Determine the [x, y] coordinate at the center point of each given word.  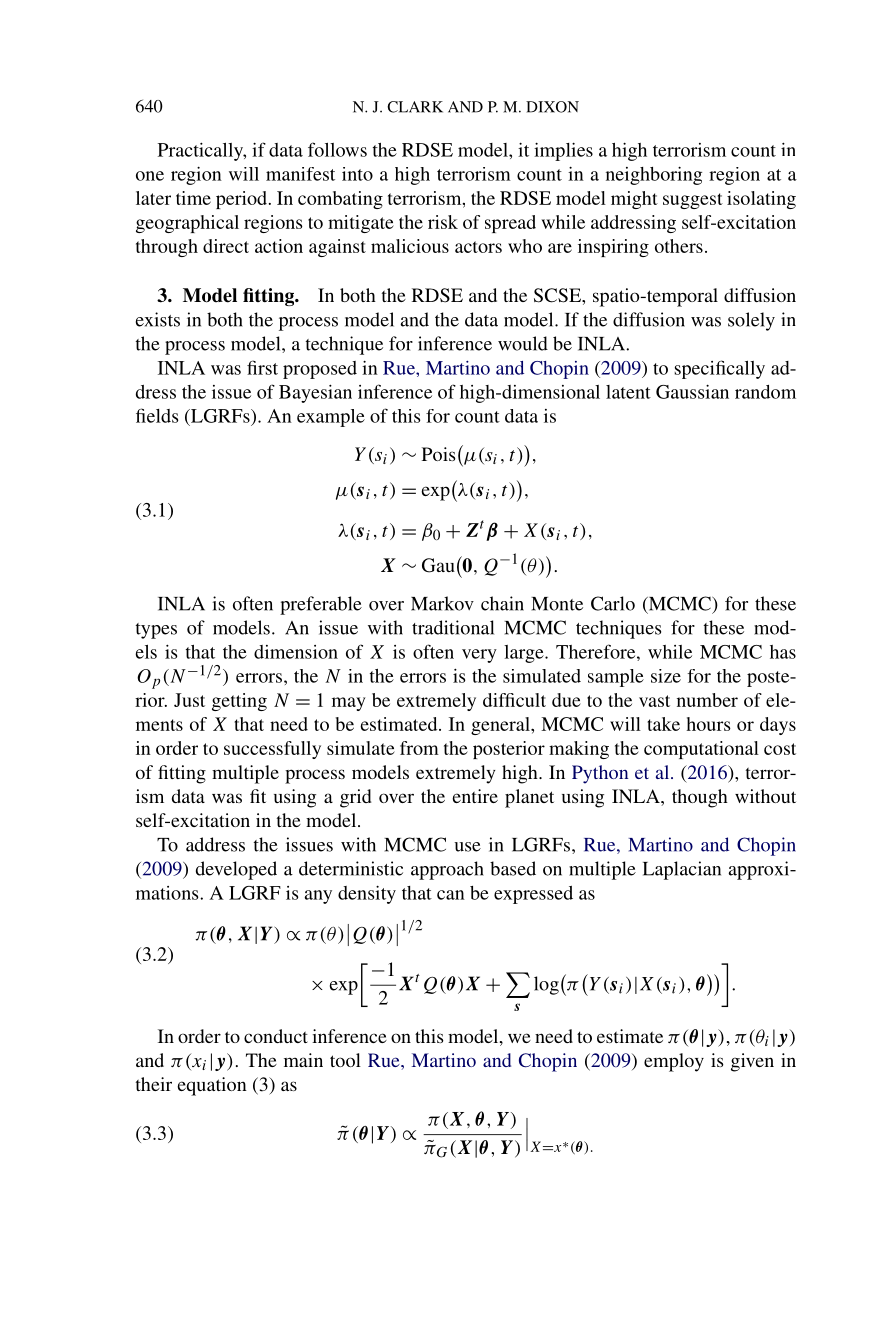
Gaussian [692, 391]
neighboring [654, 175]
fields [157, 415]
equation [212, 1086]
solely [751, 321]
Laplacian [682, 870]
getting [239, 702]
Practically [202, 151]
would [523, 343]
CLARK [415, 107]
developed [236, 870]
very [479, 656]
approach [447, 870]
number [707, 700]
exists [158, 319]
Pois [439, 454]
